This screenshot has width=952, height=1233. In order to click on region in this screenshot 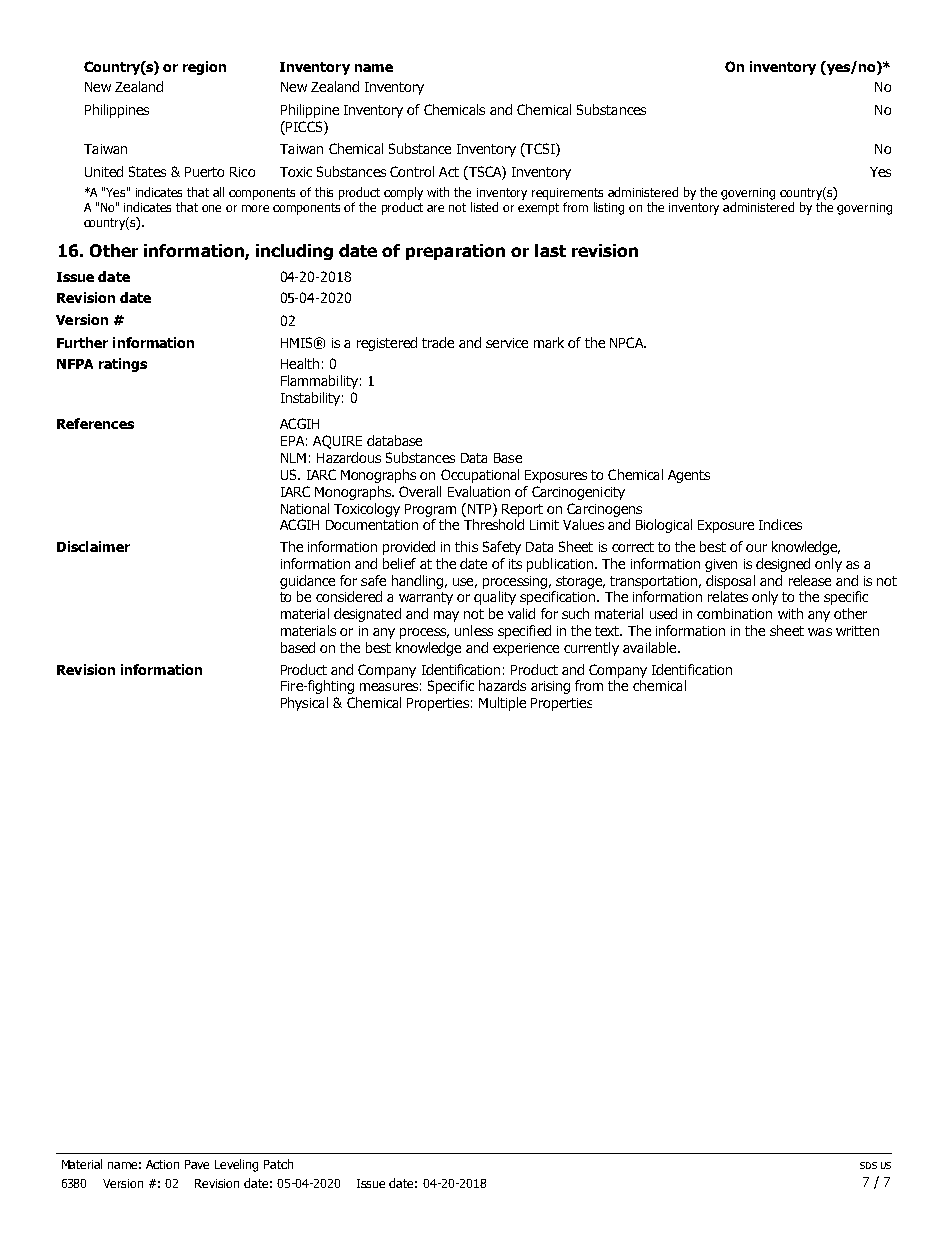, I will do `click(204, 68)`.
